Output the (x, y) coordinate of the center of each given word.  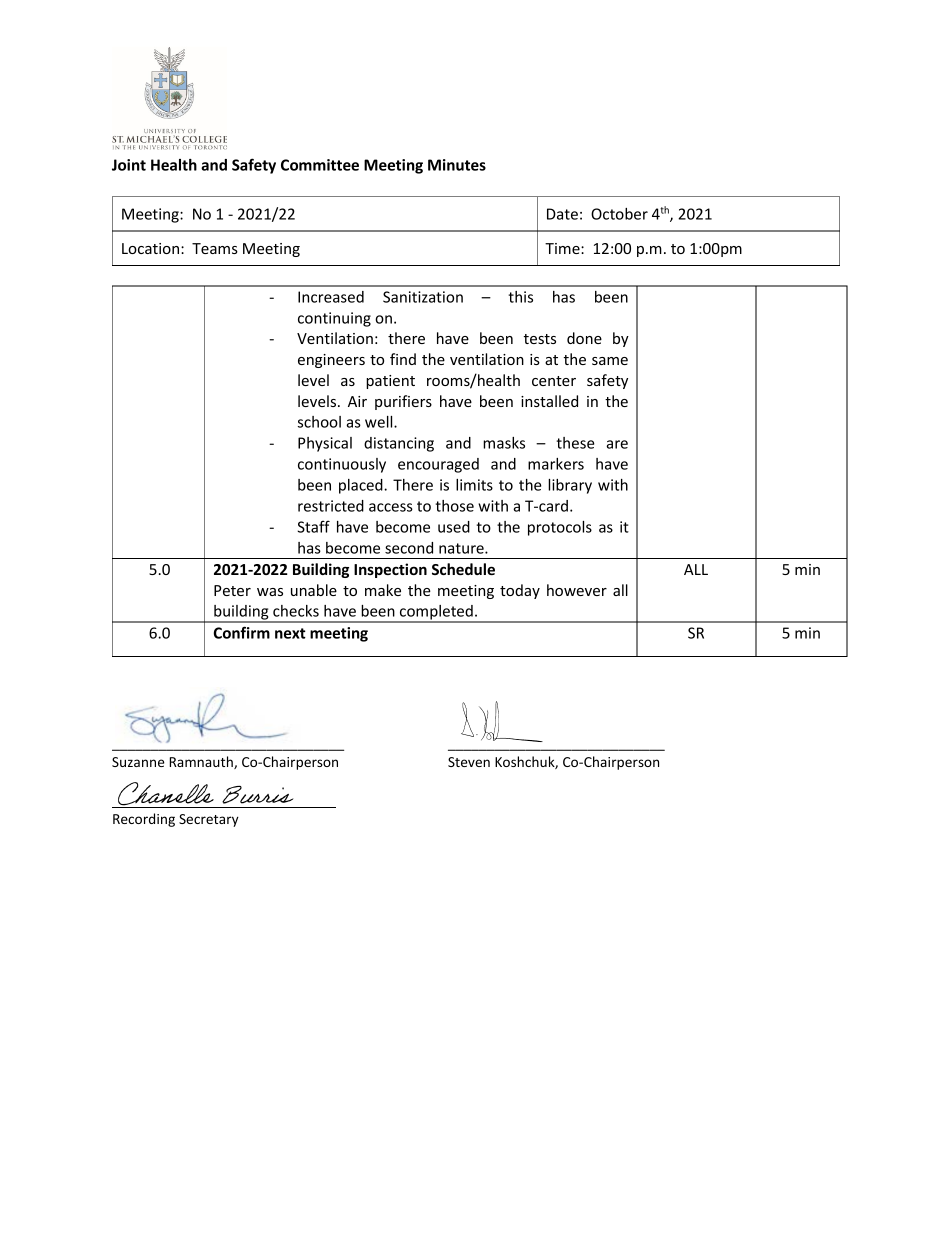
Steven (469, 762)
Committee (320, 165)
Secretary (209, 820)
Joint (129, 165)
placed (362, 486)
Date (562, 214)
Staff (313, 526)
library (570, 486)
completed (436, 613)
